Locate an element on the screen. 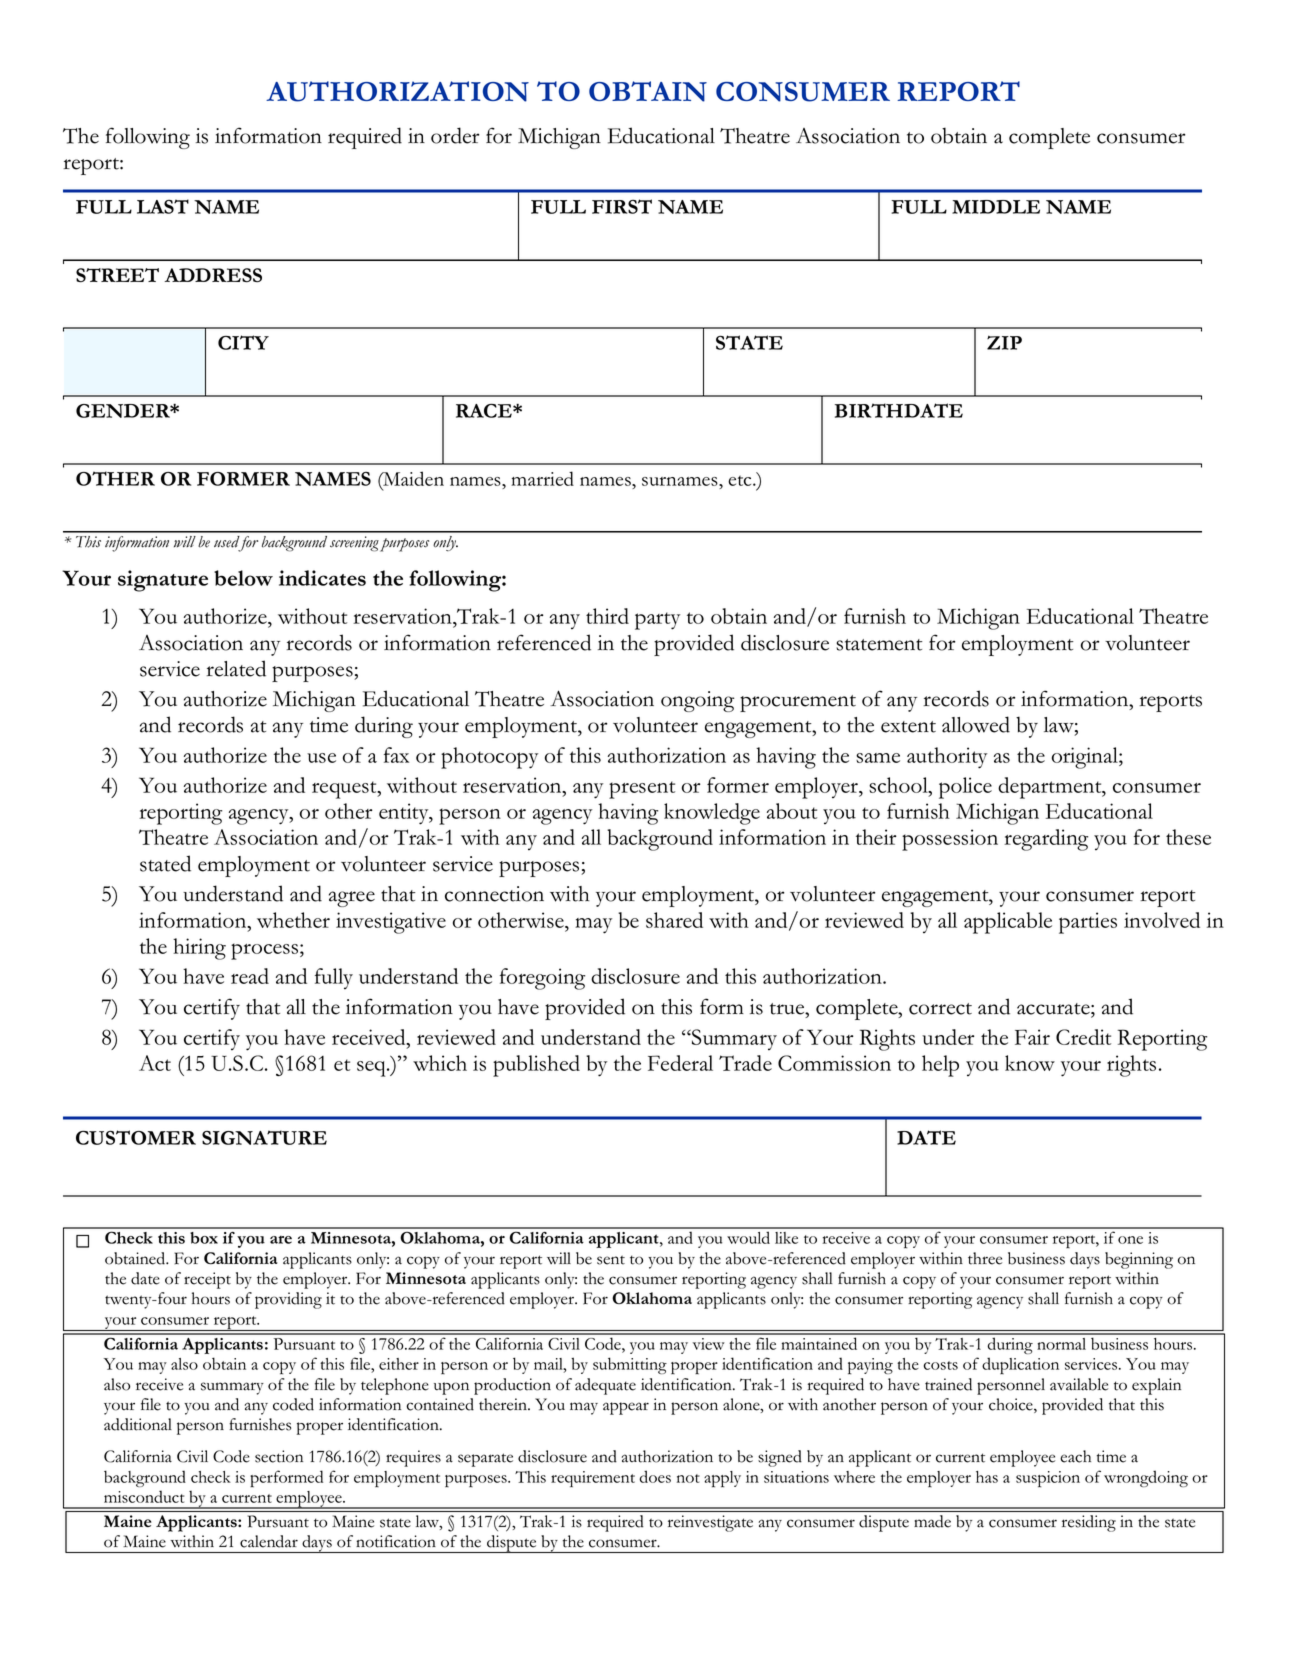 The image size is (1290, 1669). ZIP is located at coordinates (1004, 342).
